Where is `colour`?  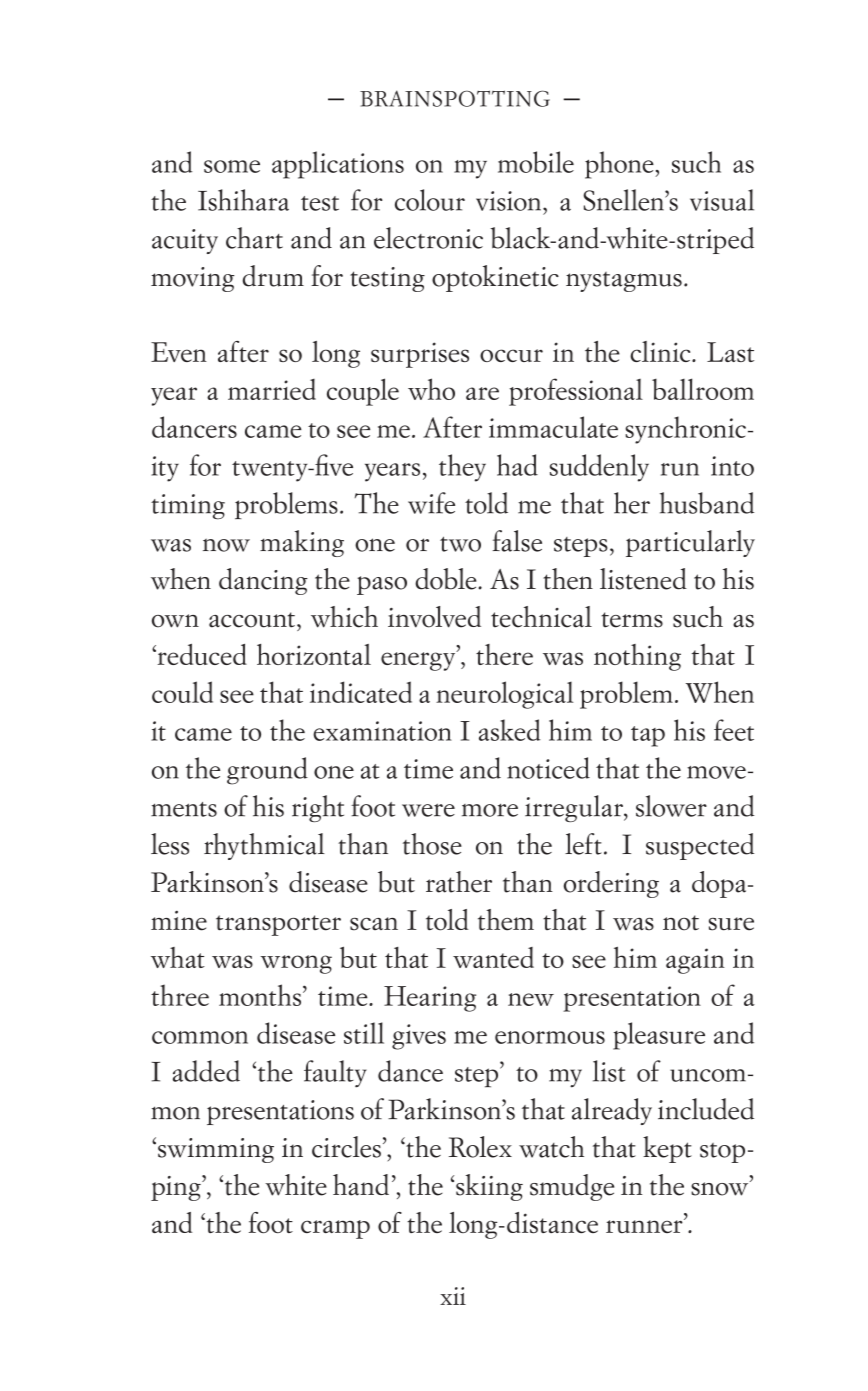 colour is located at coordinates (430, 200).
